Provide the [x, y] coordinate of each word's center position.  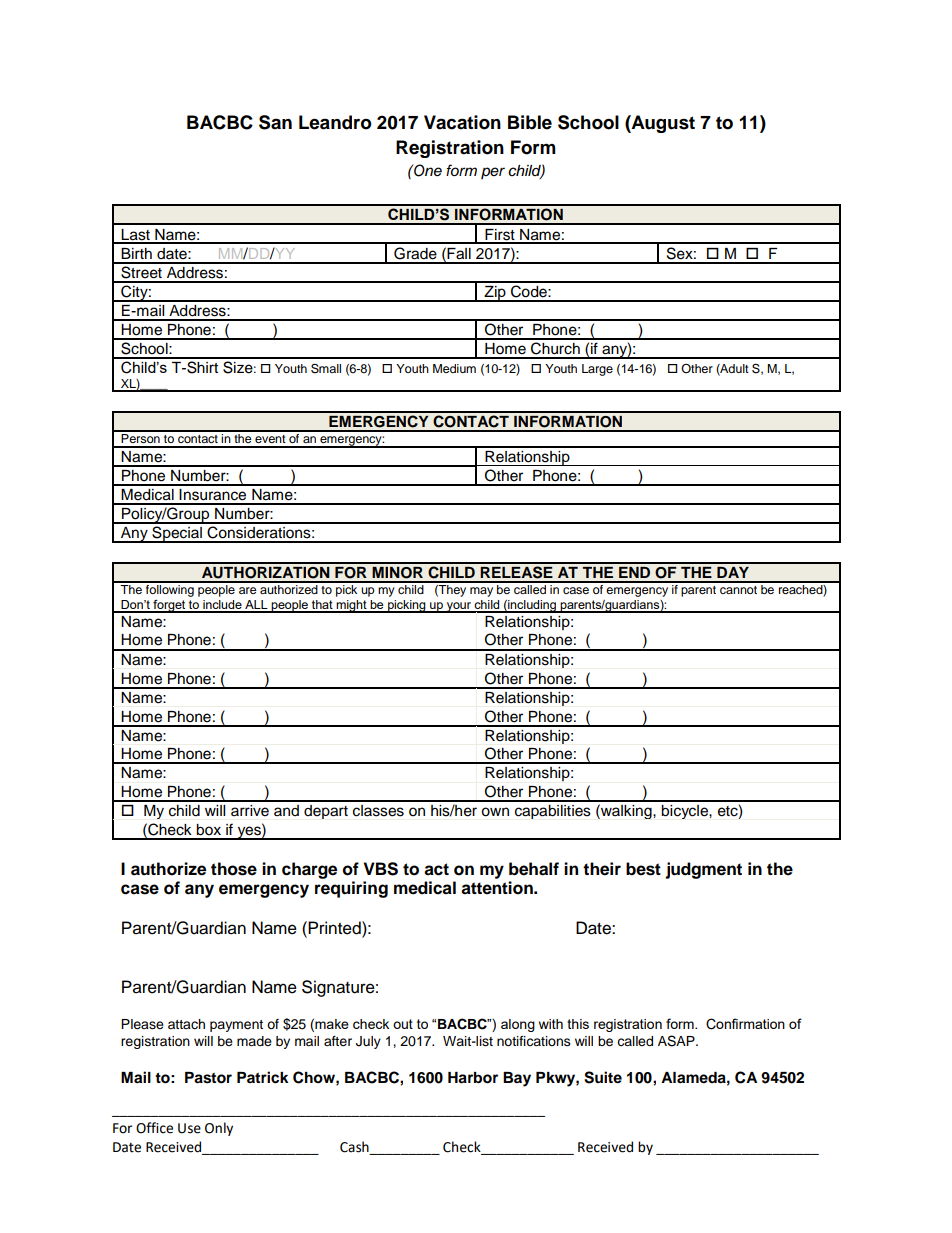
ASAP [677, 1041]
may [481, 592]
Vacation [462, 122]
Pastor [208, 1078]
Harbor [473, 1078]
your [459, 607]
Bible [530, 122]
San [275, 122]
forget [169, 606]
